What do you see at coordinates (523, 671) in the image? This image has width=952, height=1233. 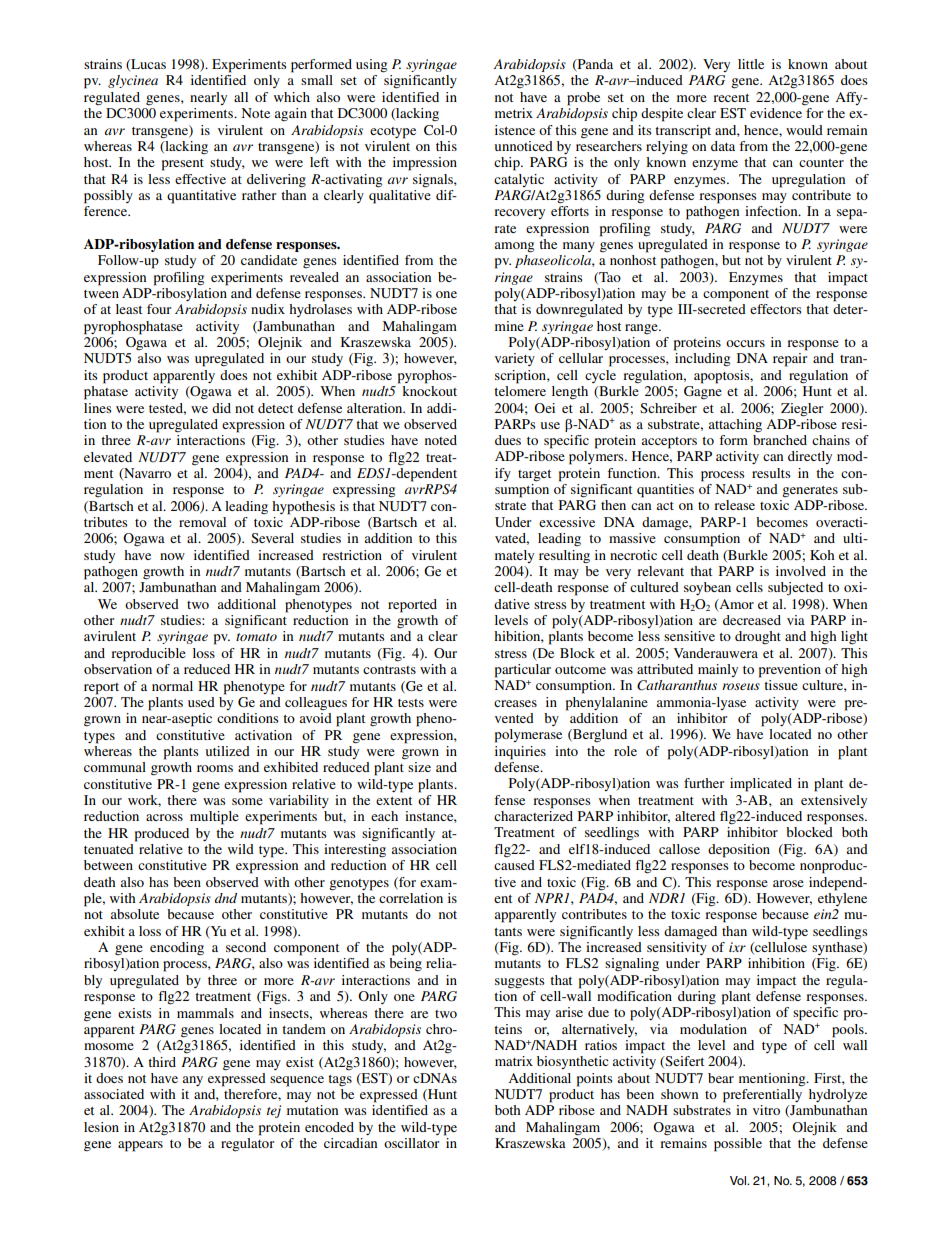 I see `particular` at bounding box center [523, 671].
